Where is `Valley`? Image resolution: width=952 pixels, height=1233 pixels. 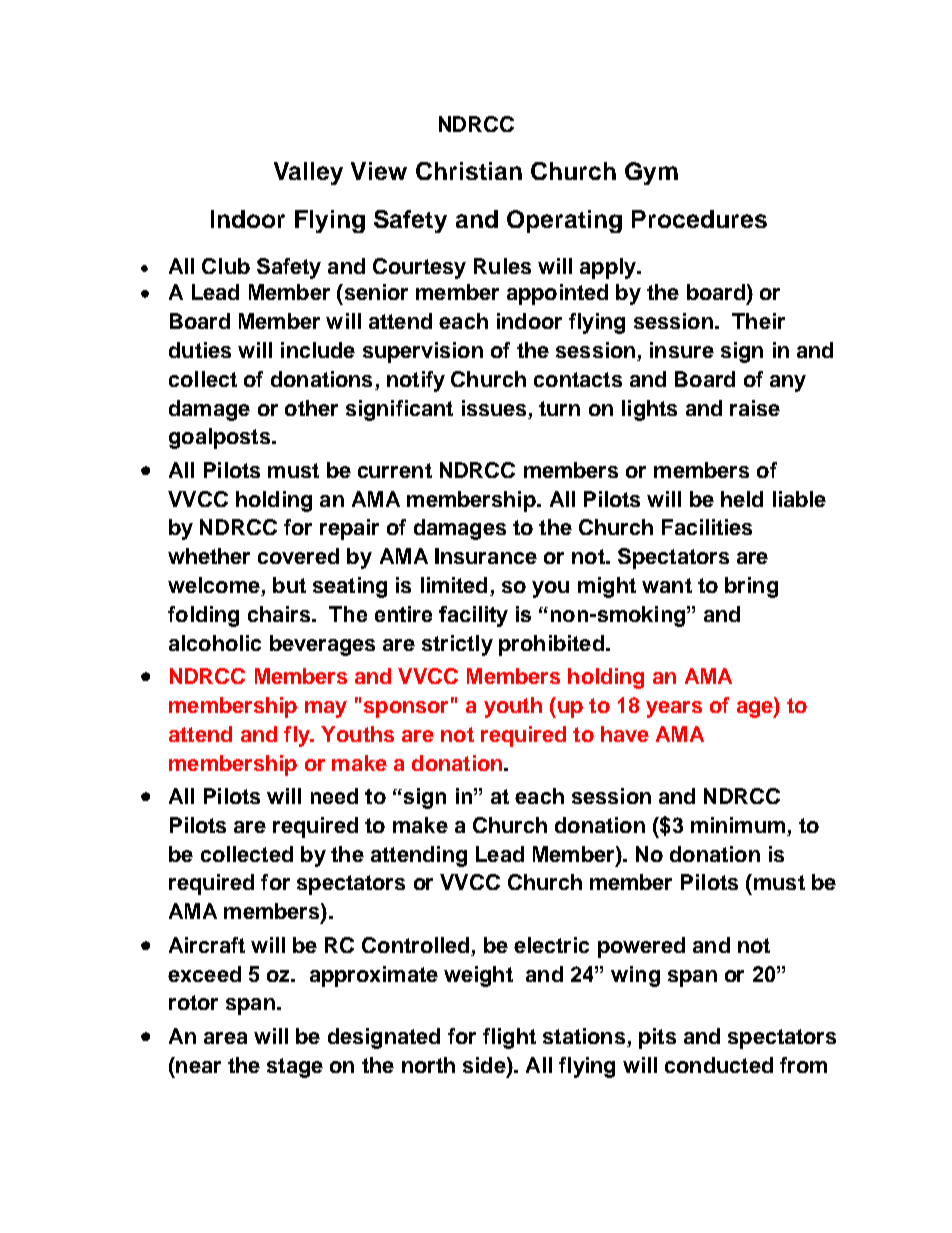
Valley is located at coordinates (308, 173).
